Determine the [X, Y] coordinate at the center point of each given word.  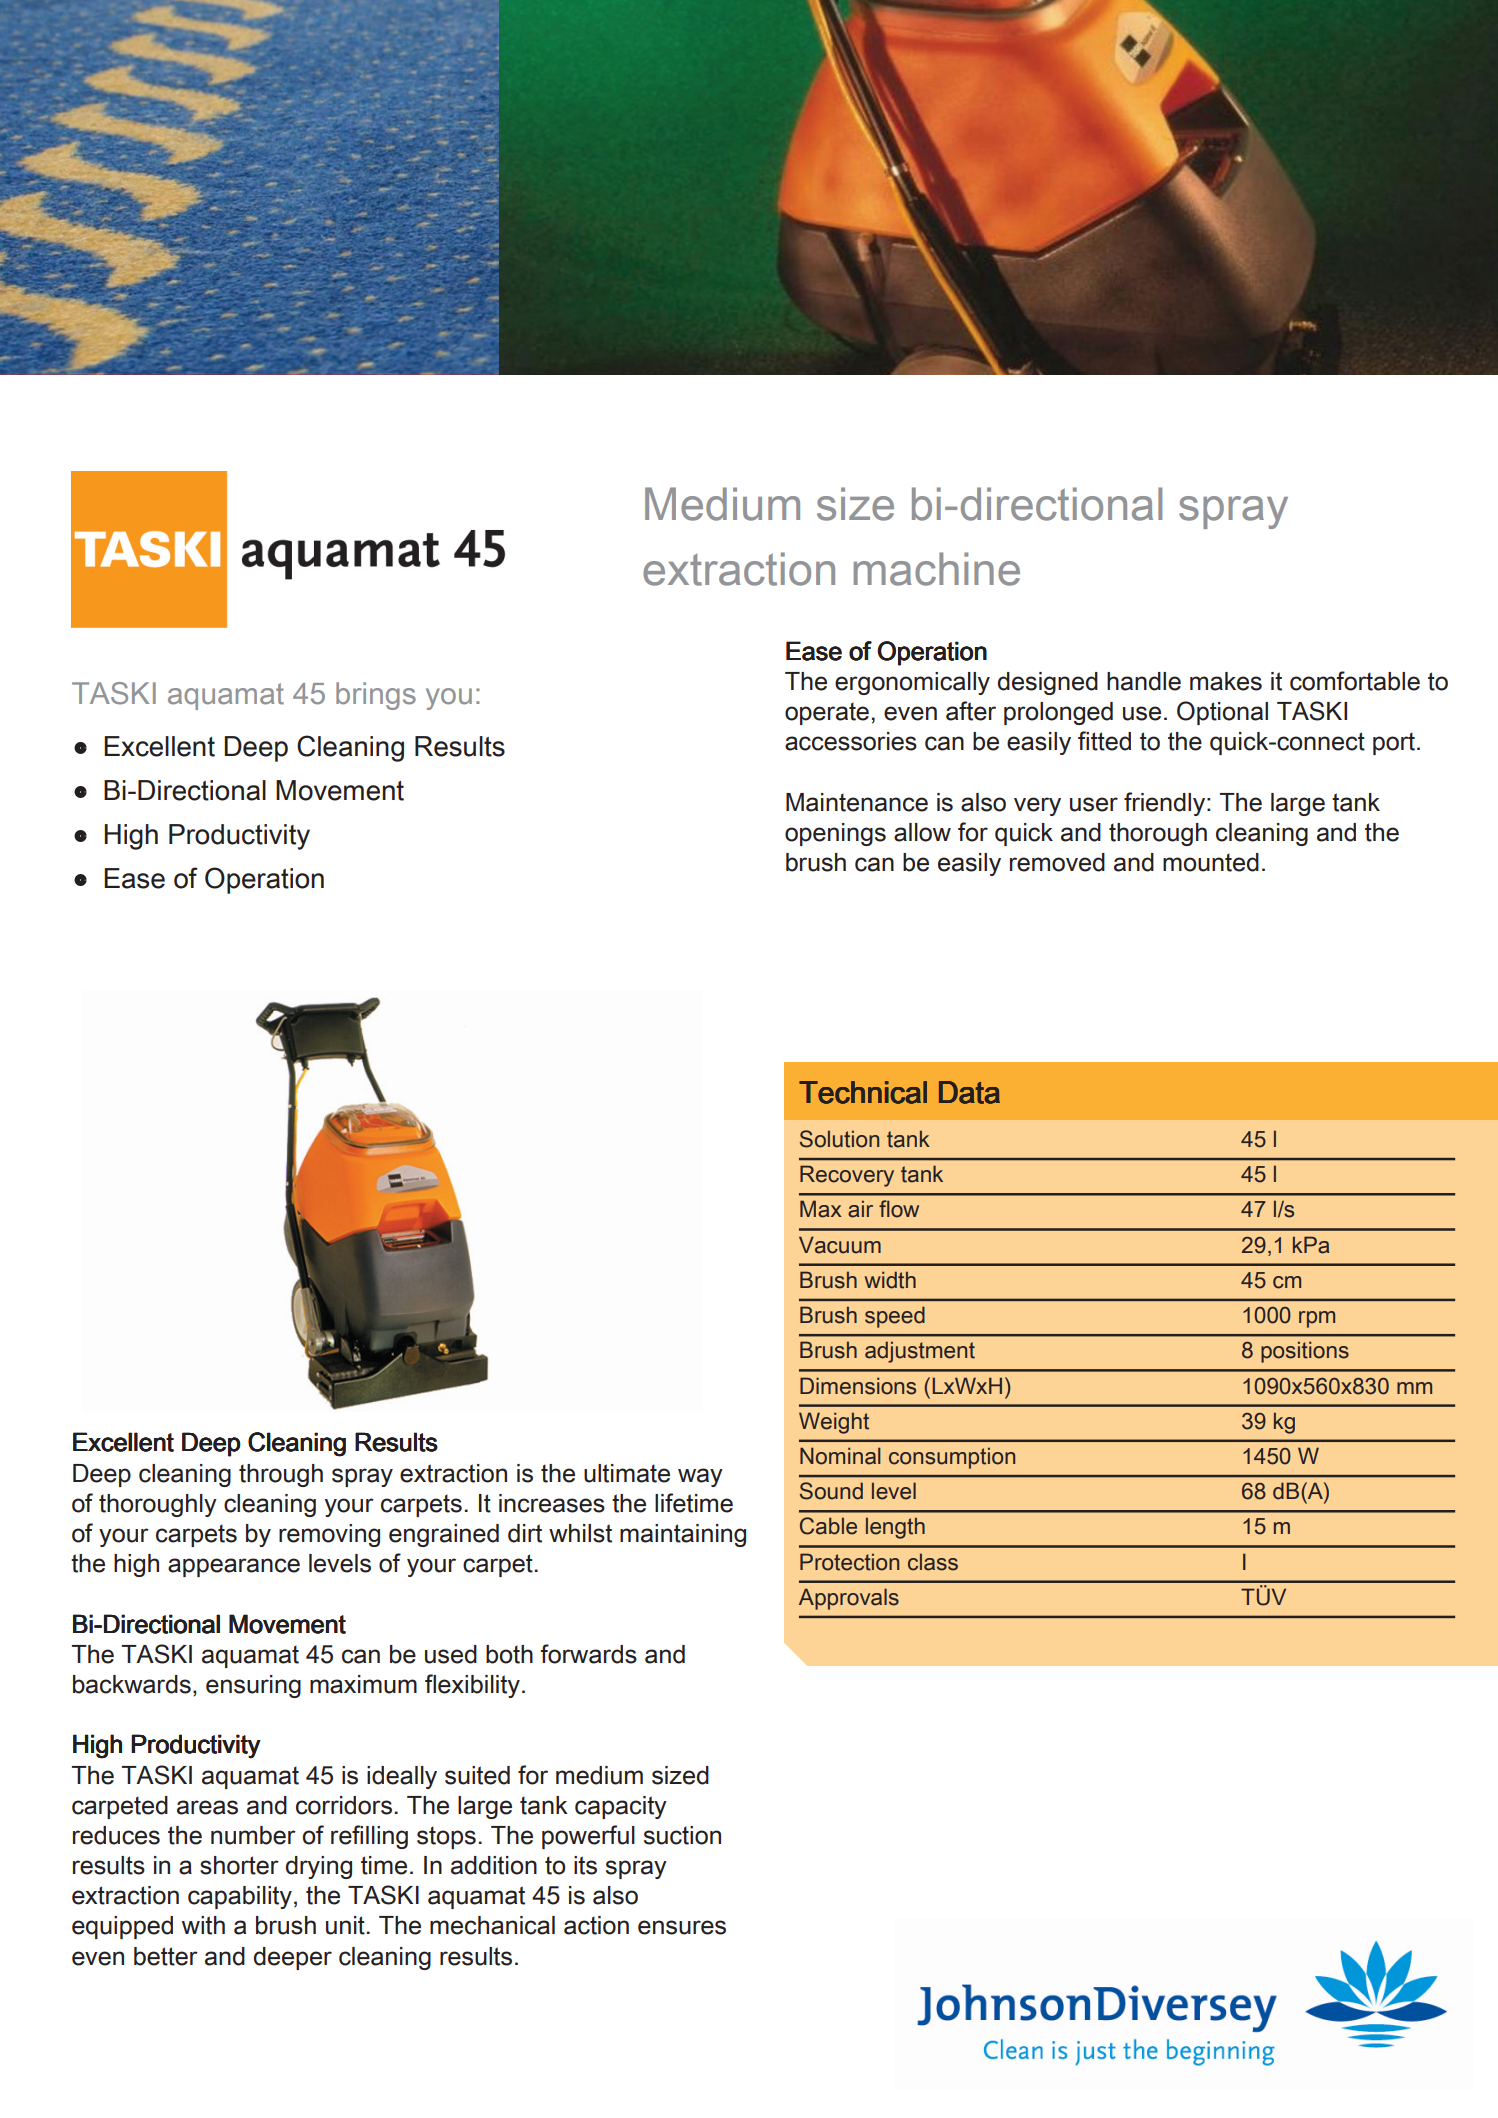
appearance [234, 1567]
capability [240, 1897]
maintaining [683, 1535]
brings [376, 696]
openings [835, 834]
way [700, 1477]
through [281, 1475]
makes [1226, 681]
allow [922, 832]
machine [937, 569]
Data [969, 1092]
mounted [1211, 862]
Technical [863, 1092]
